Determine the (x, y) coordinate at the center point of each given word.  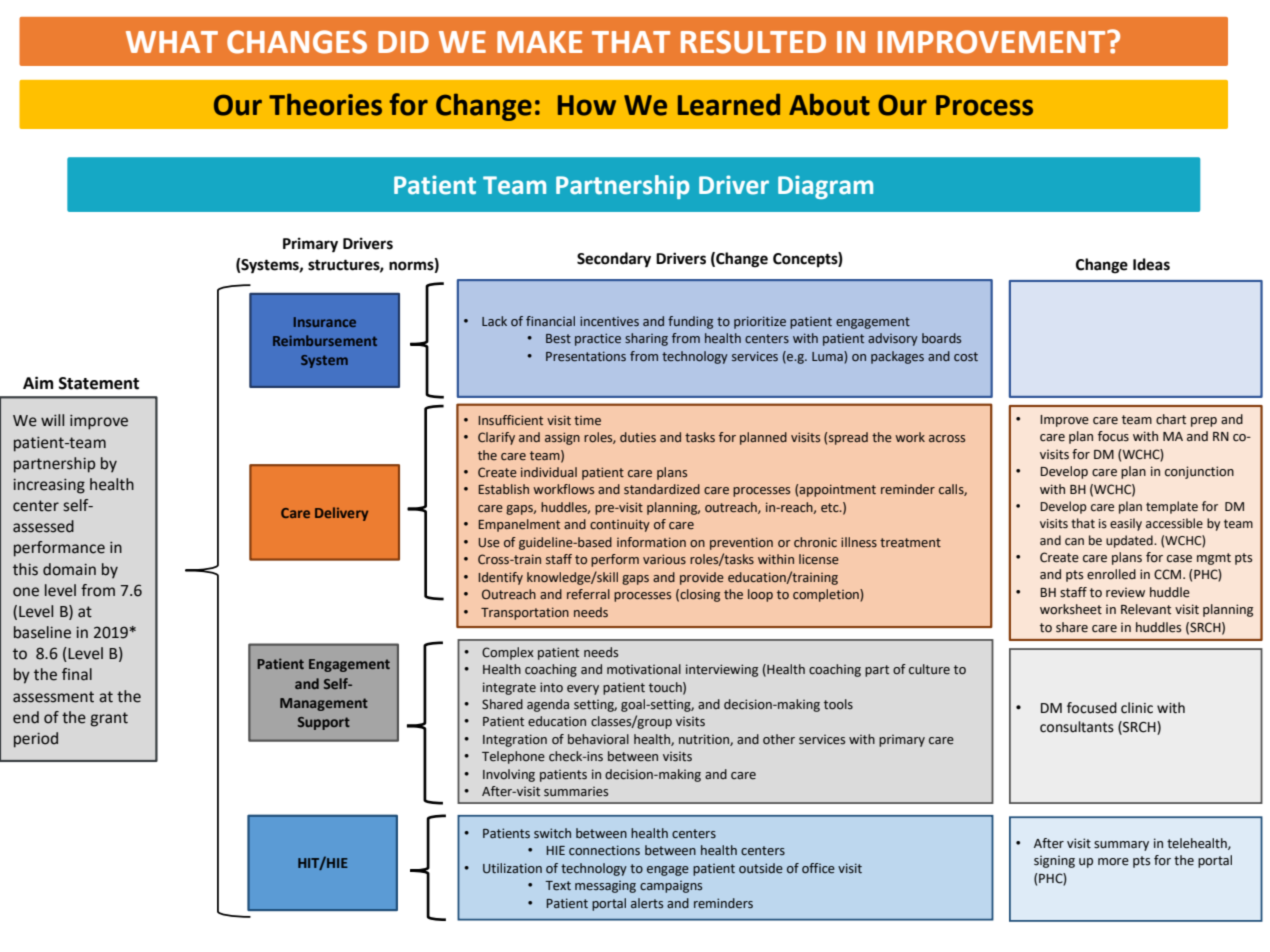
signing (1054, 861)
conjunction (1199, 472)
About (829, 105)
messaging (605, 887)
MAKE (539, 42)
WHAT (172, 42)
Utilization (512, 868)
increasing (49, 486)
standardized (662, 489)
